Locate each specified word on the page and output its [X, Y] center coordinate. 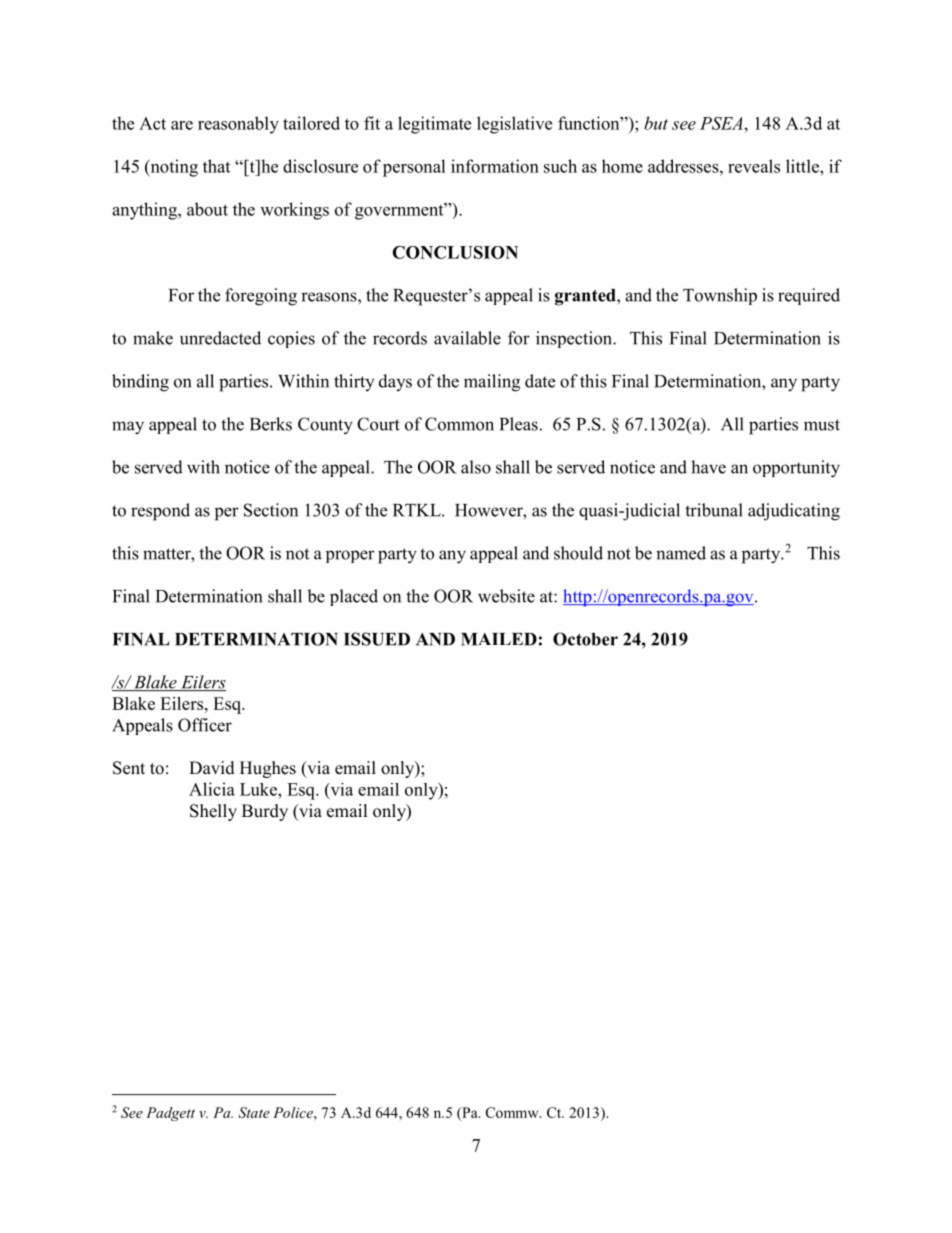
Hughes [268, 769]
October [585, 639]
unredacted [220, 338]
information [495, 166]
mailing [492, 383]
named [681, 553]
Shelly [213, 812]
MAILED [499, 639]
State [254, 1112]
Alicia [212, 789]
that [216, 166]
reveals [754, 166]
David [212, 768]
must [822, 425]
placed [354, 597]
